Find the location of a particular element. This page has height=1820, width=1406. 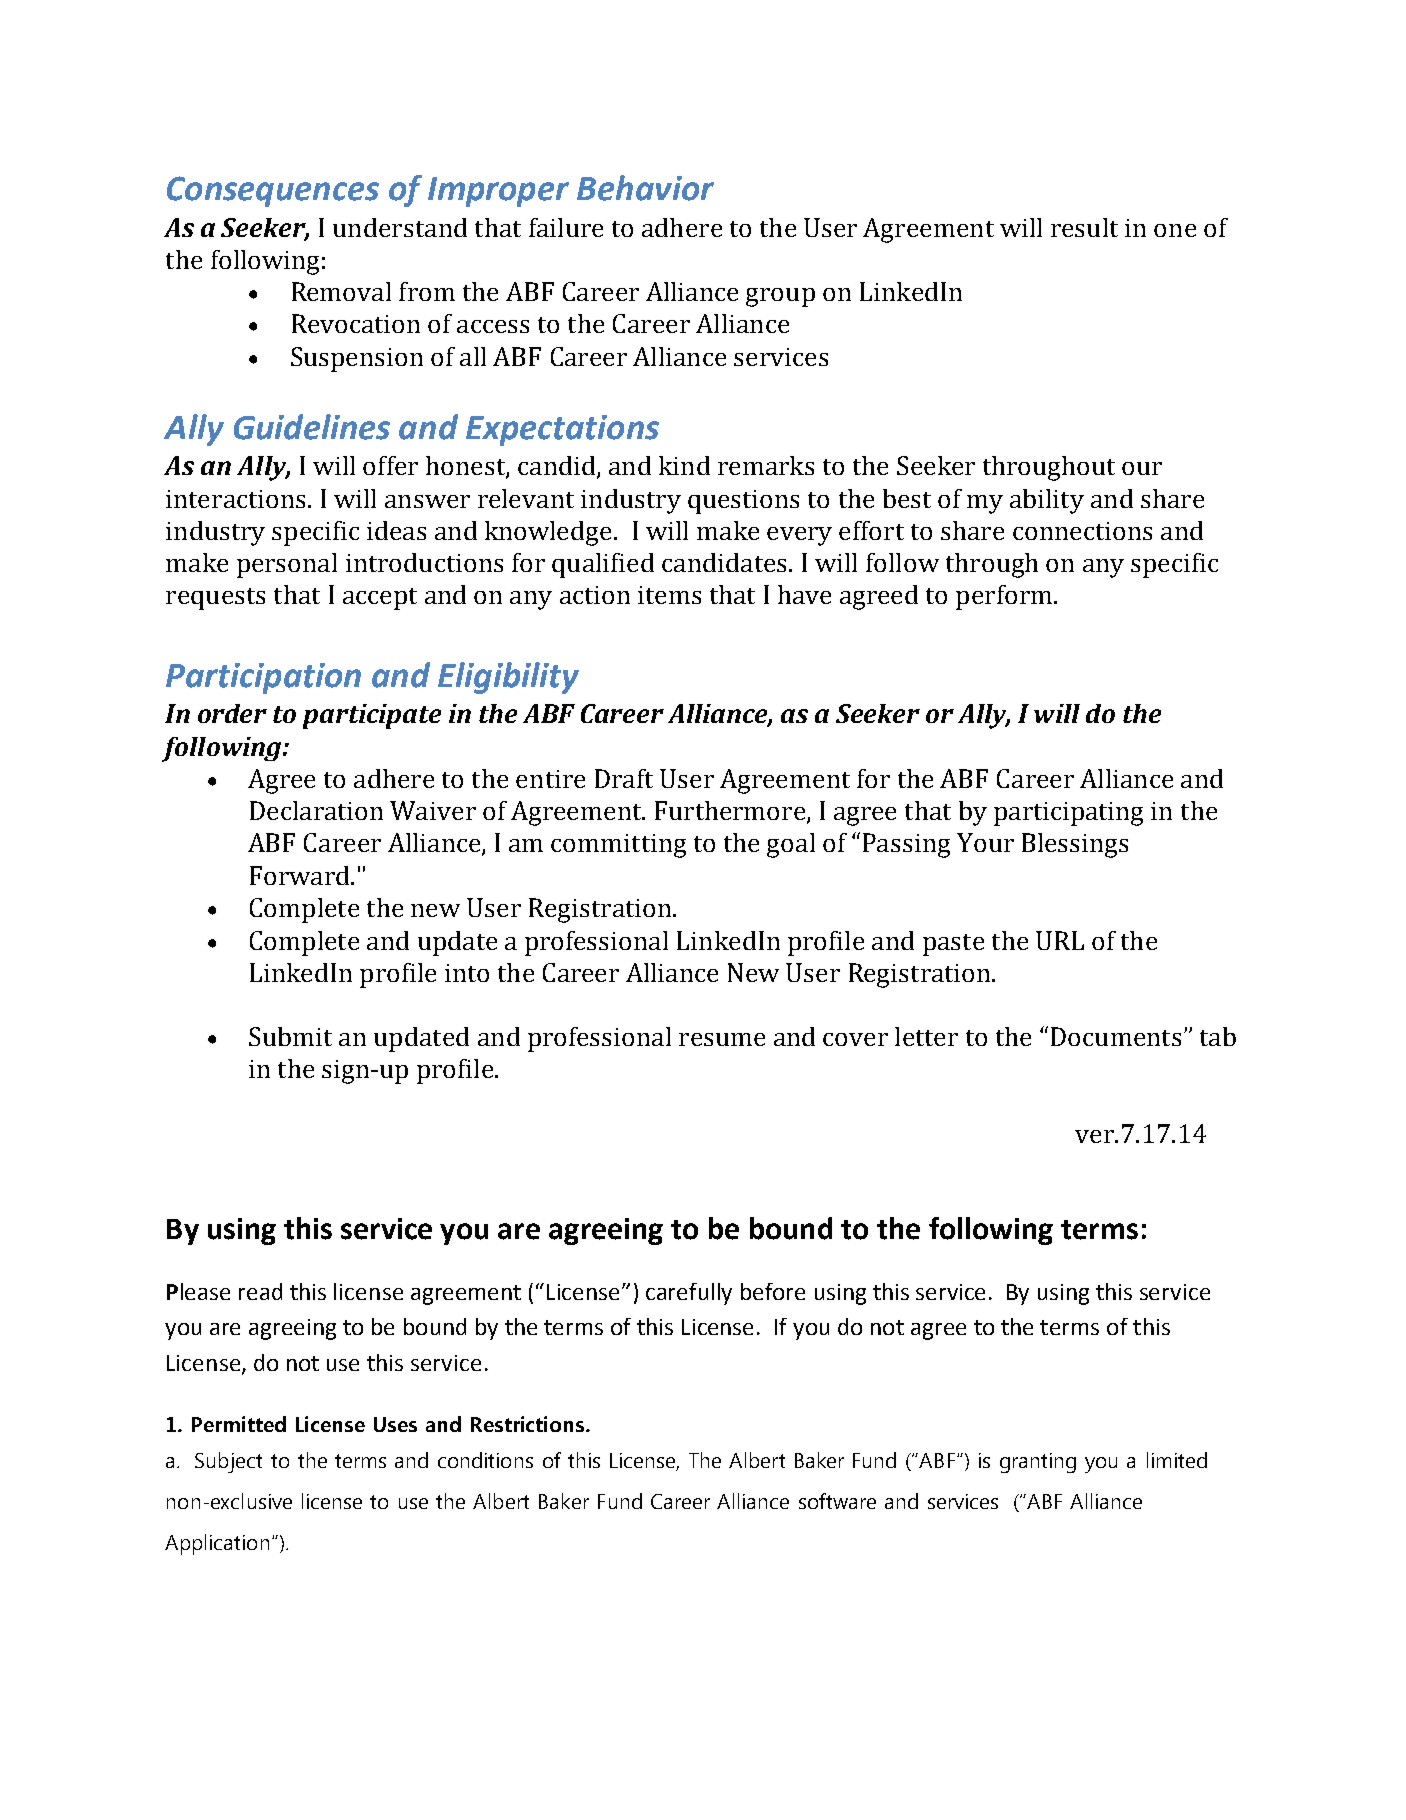

result is located at coordinates (1084, 227).
